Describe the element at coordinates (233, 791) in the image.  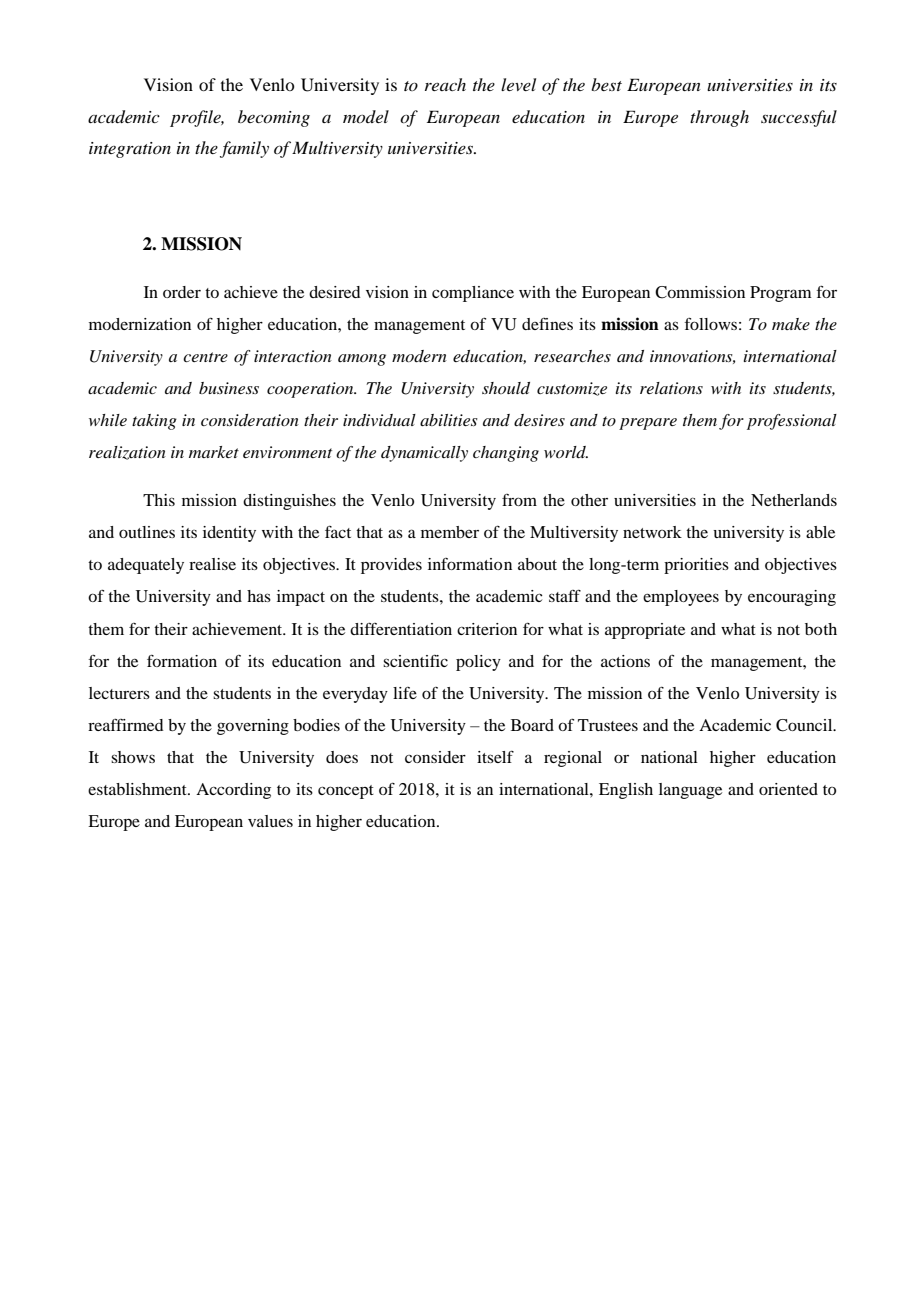
I see `According` at that location.
